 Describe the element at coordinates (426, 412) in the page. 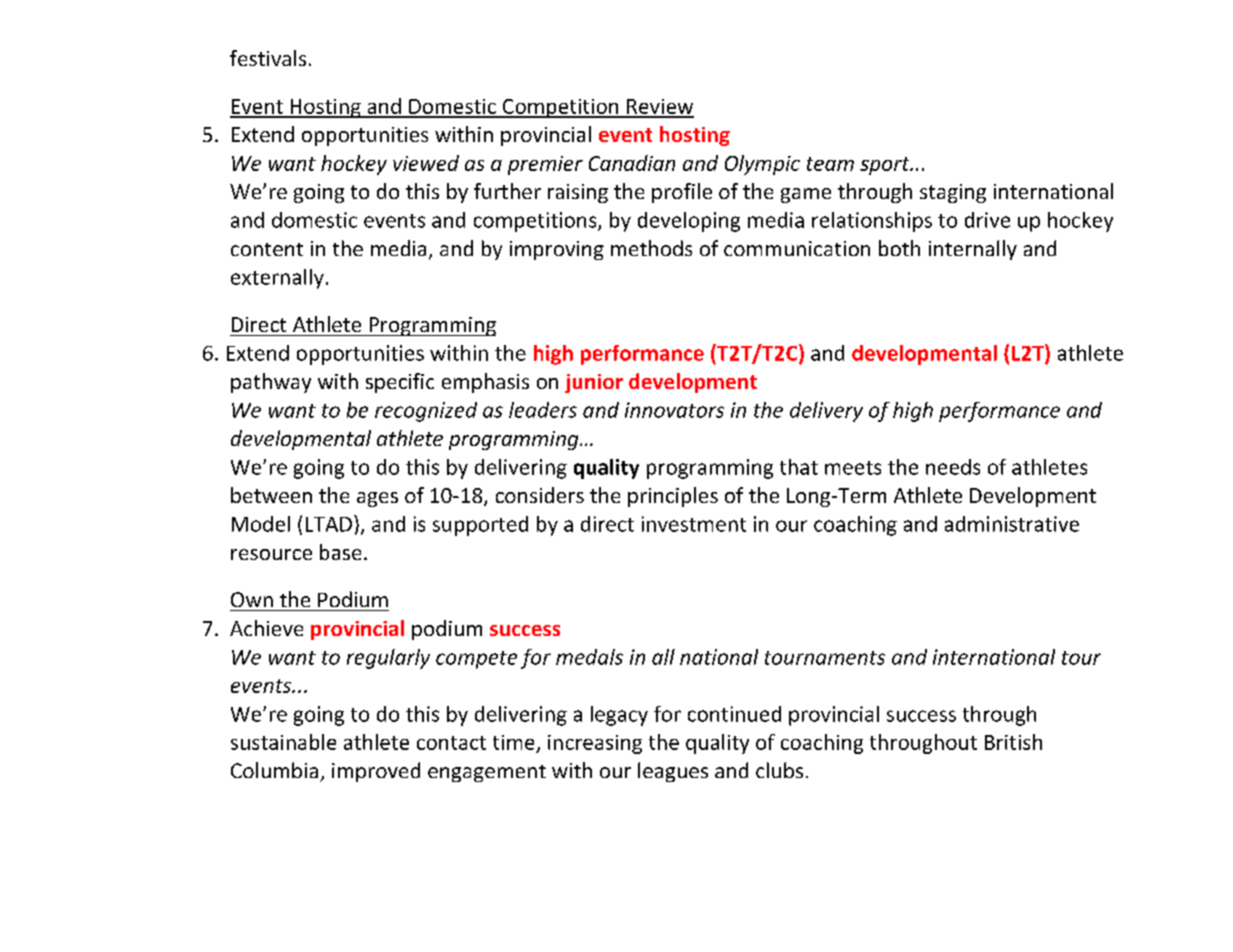

I see `recognized` at that location.
